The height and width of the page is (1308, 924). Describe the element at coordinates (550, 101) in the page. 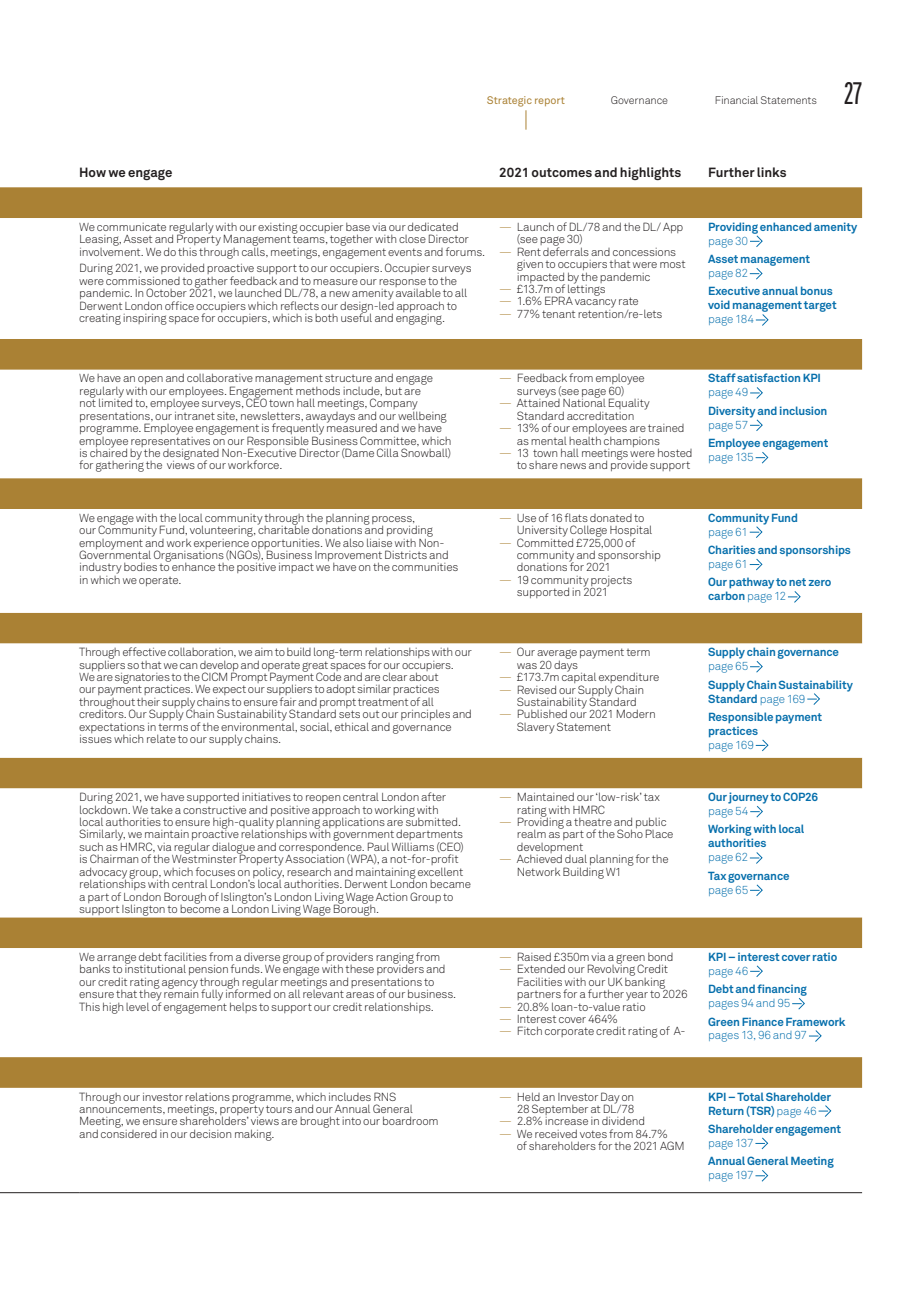

I see `report` at that location.
